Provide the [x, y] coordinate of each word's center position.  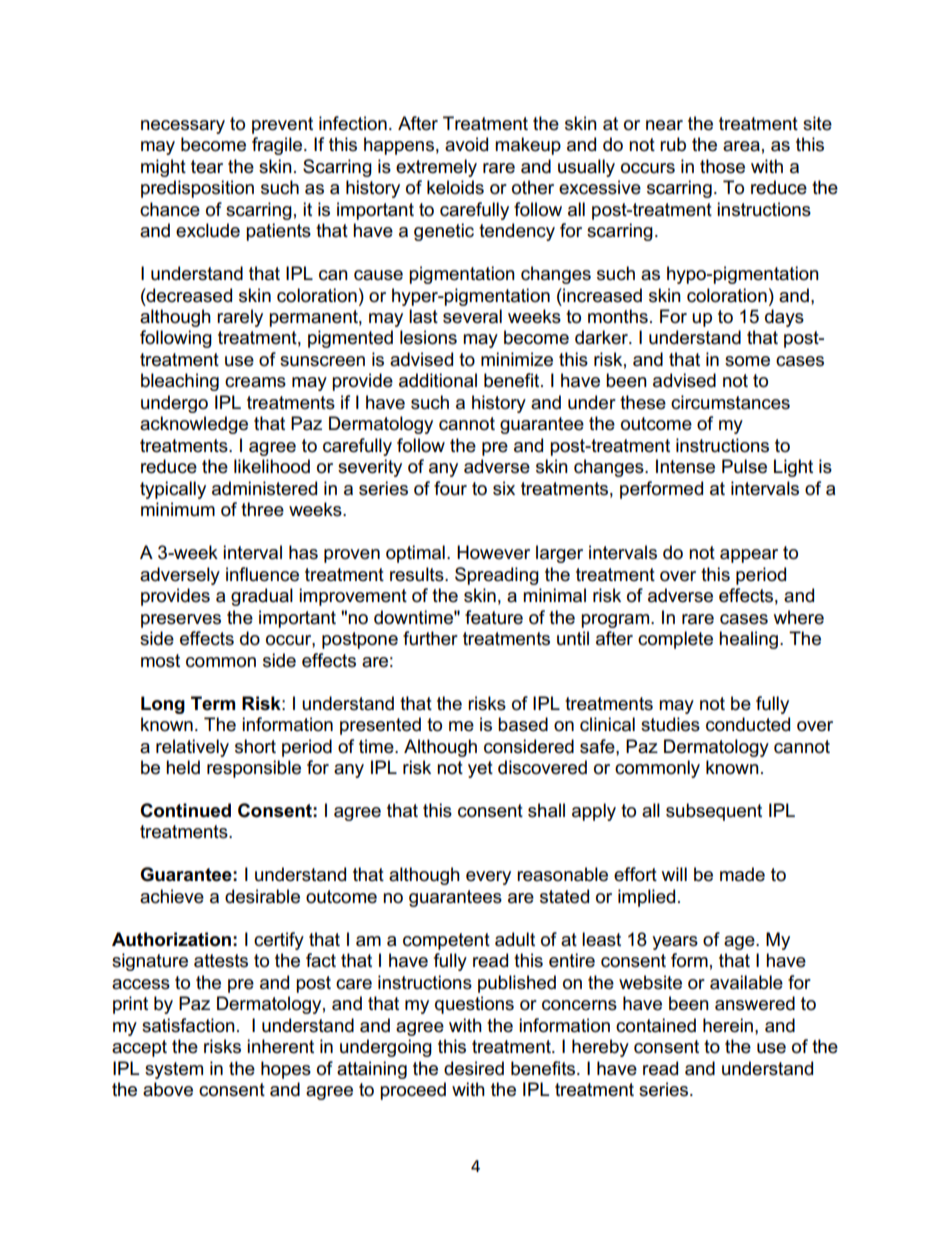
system [174, 1070]
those [722, 166]
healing [748, 640]
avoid [466, 144]
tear [207, 167]
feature [494, 617]
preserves [181, 621]
